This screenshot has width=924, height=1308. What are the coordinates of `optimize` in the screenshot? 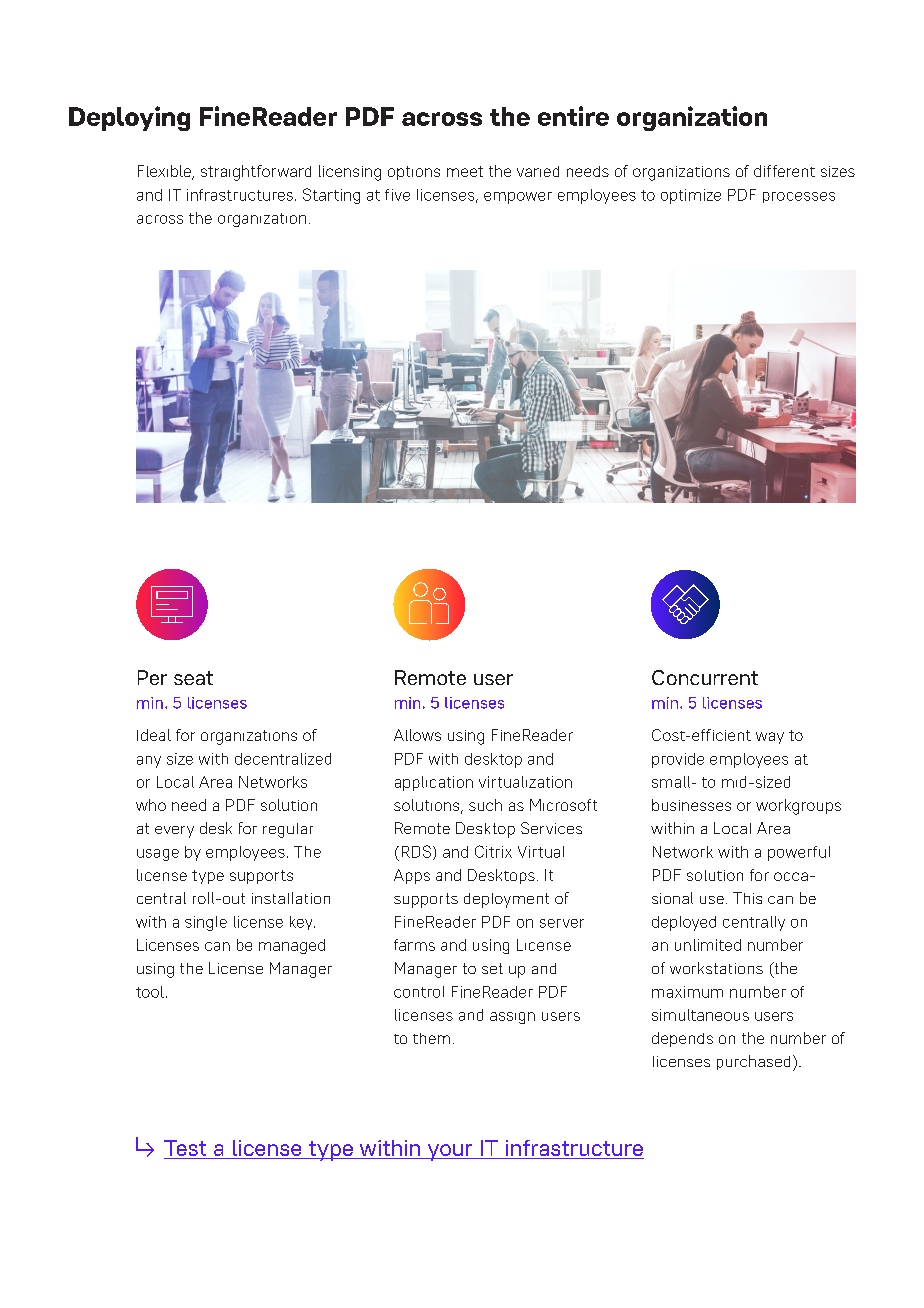 It's located at (691, 196).
